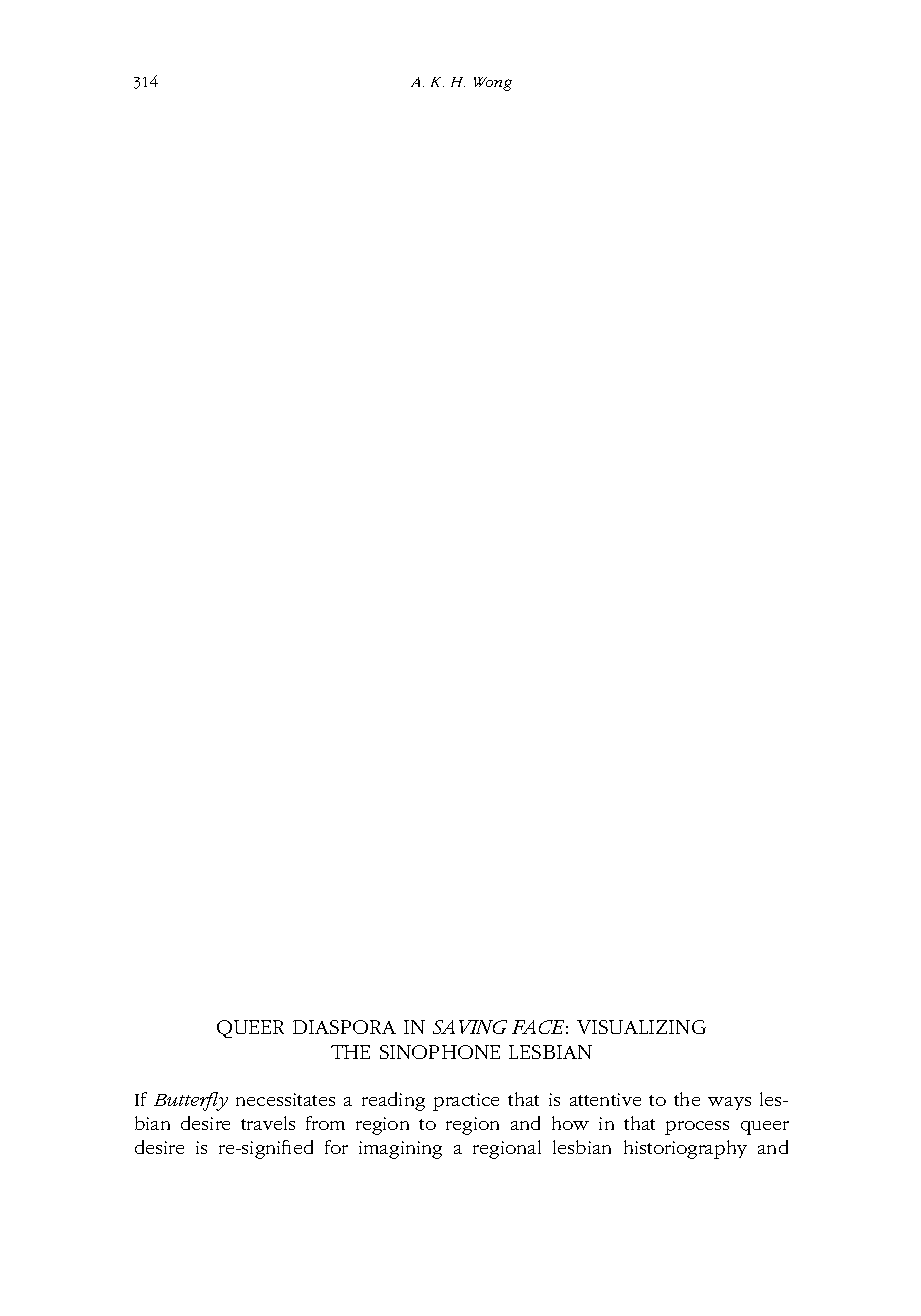 The image size is (921, 1316). Describe the element at coordinates (466, 1102) in the page. I see `practice` at that location.
